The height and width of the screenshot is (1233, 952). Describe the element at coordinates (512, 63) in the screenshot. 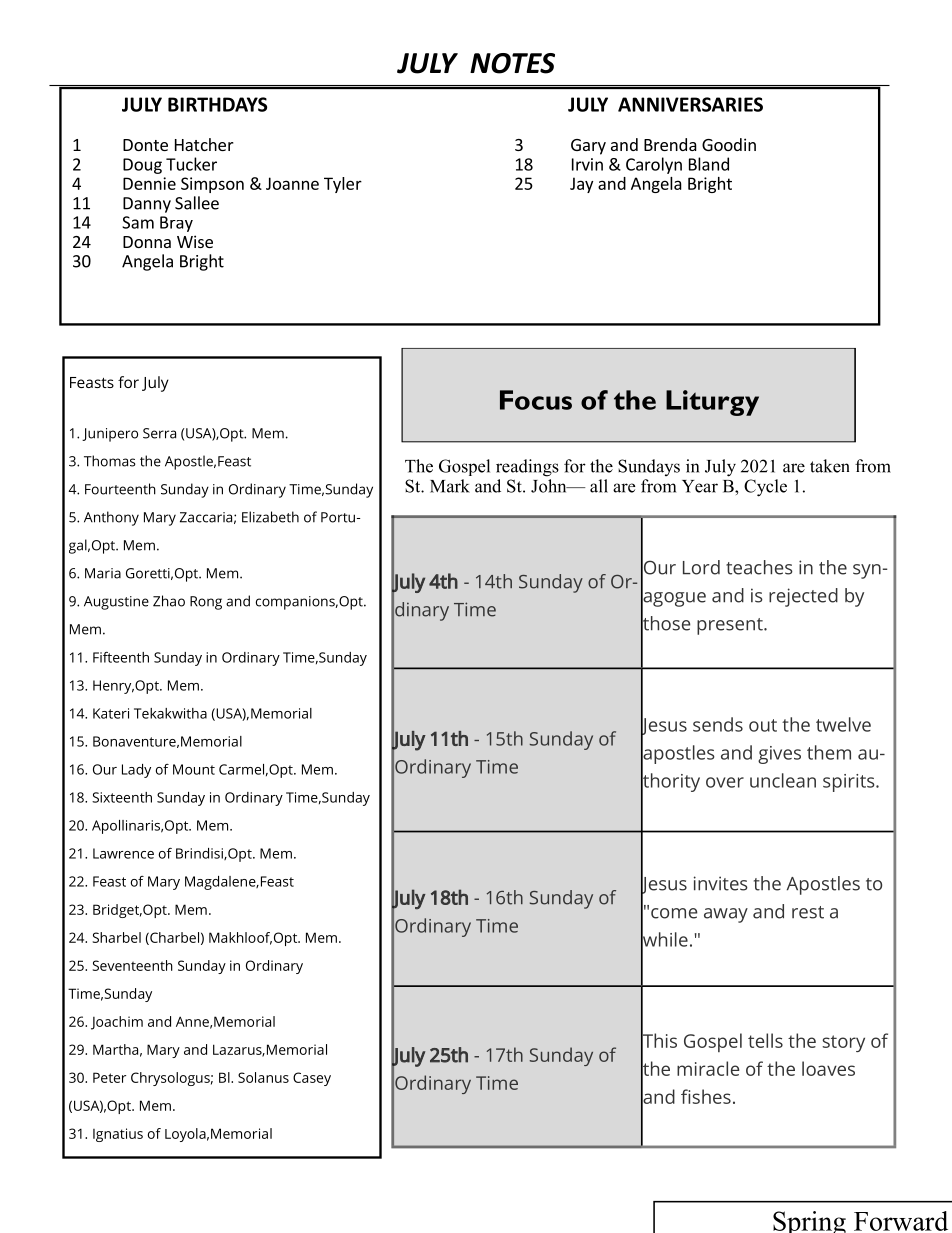

I see `NOTES` at that location.
